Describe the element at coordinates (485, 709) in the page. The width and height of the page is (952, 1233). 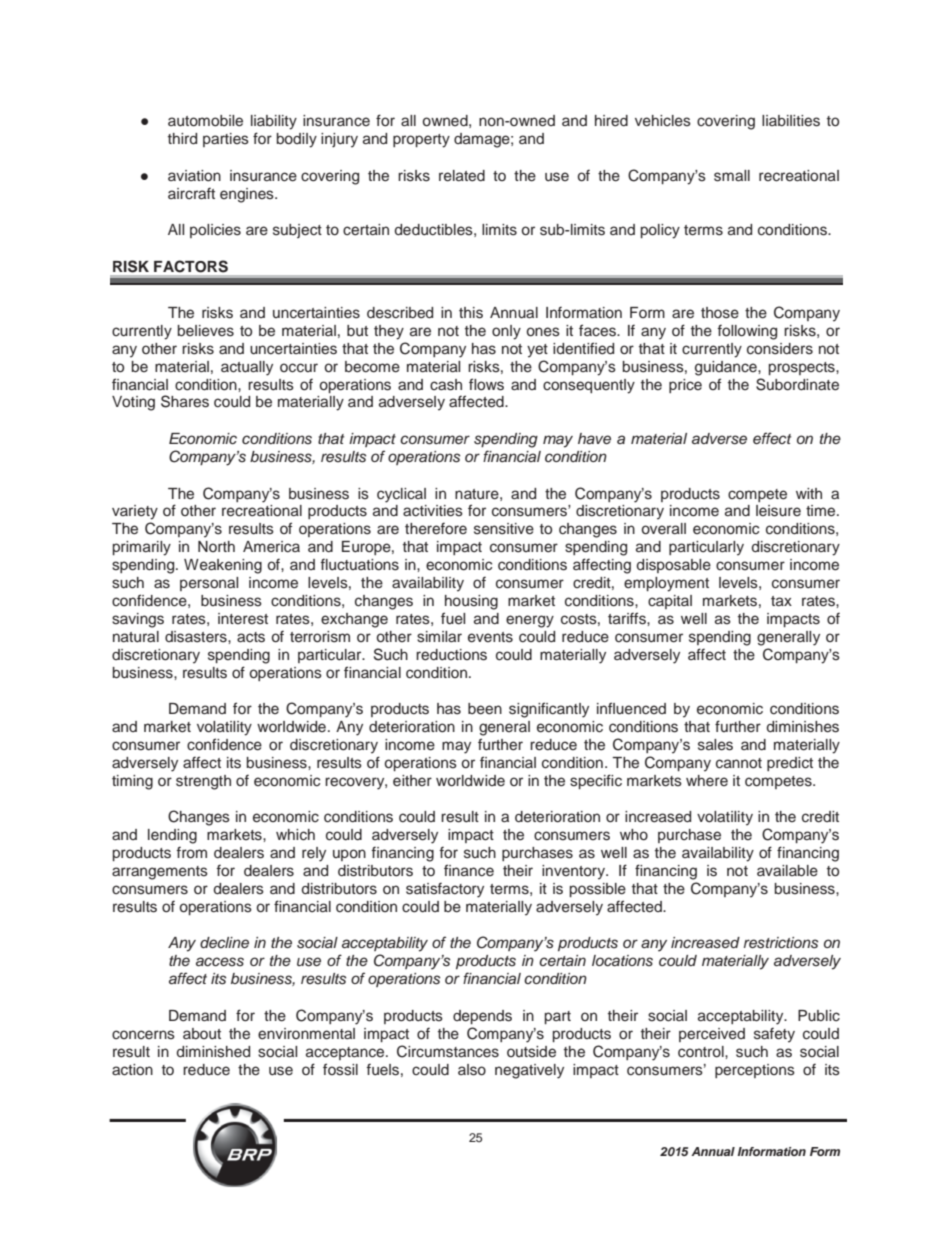
I see `been` at that location.
